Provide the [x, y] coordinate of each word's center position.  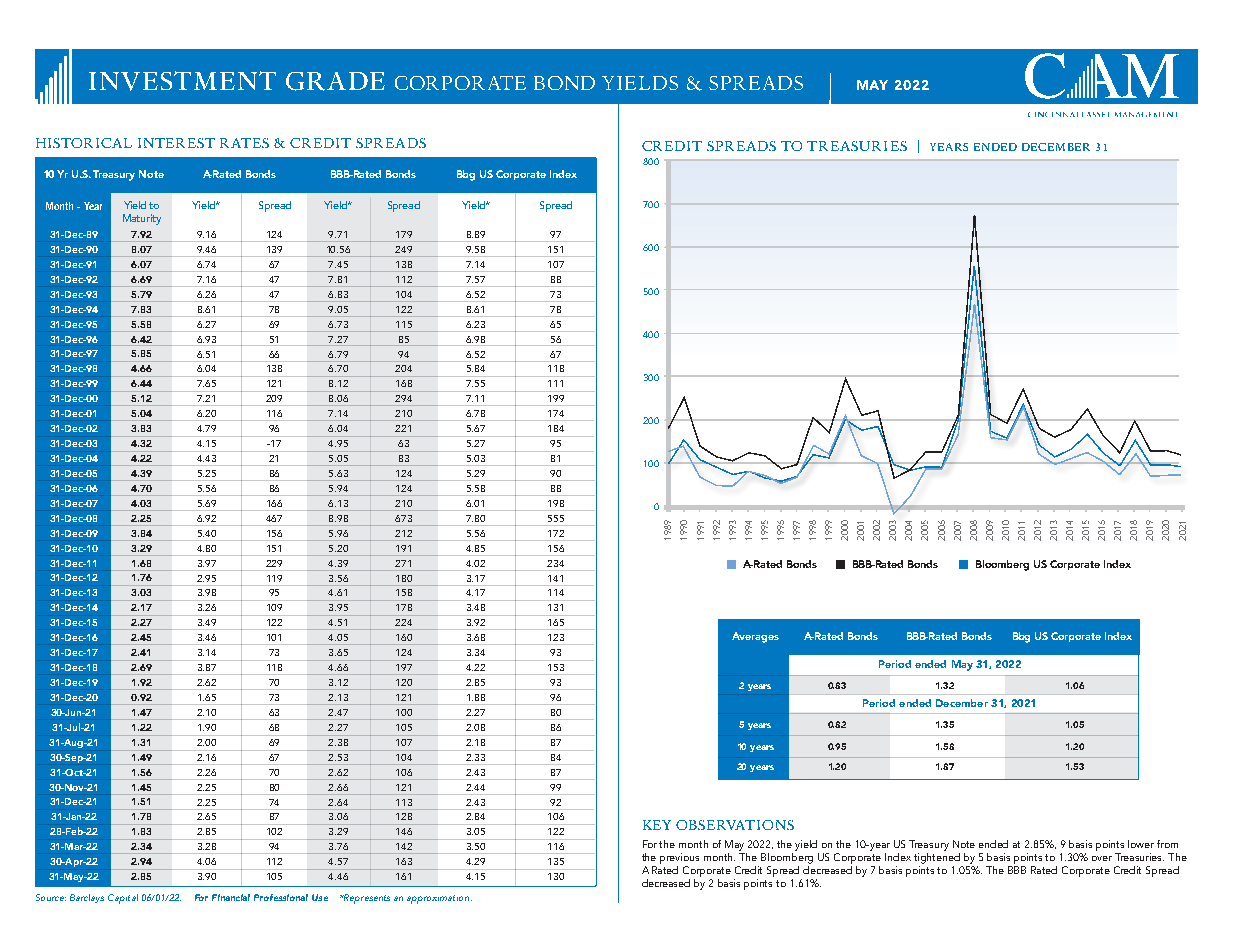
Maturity [142, 219]
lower [1141, 844]
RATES [244, 143]
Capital [123, 899]
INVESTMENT [182, 81]
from [1167, 844]
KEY [657, 825]
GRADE [335, 81]
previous [679, 858]
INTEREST [176, 143]
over [1102, 858]
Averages [755, 637]
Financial [231, 897]
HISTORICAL [84, 143]
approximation [439, 899]
